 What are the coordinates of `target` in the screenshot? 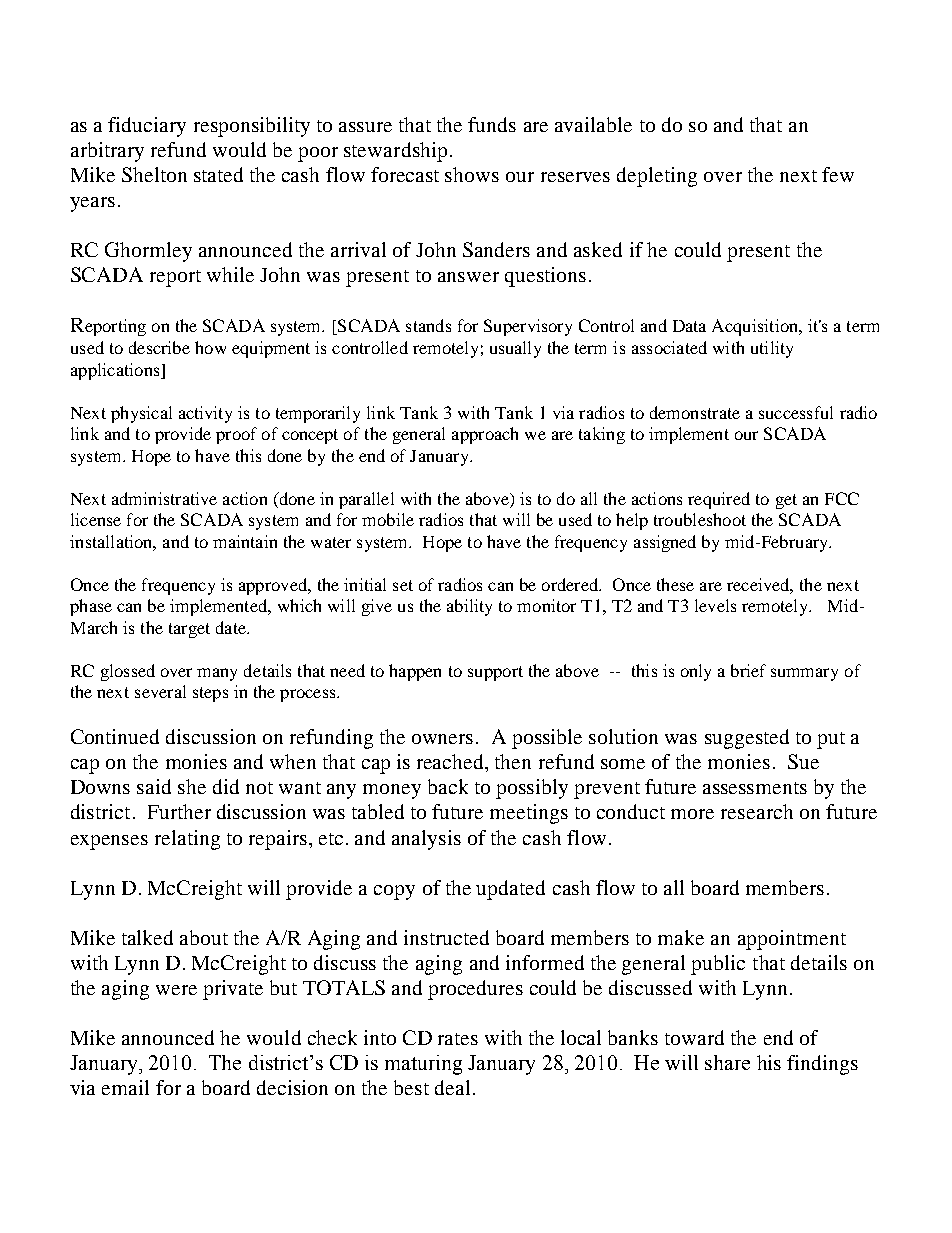 It's located at (189, 630).
